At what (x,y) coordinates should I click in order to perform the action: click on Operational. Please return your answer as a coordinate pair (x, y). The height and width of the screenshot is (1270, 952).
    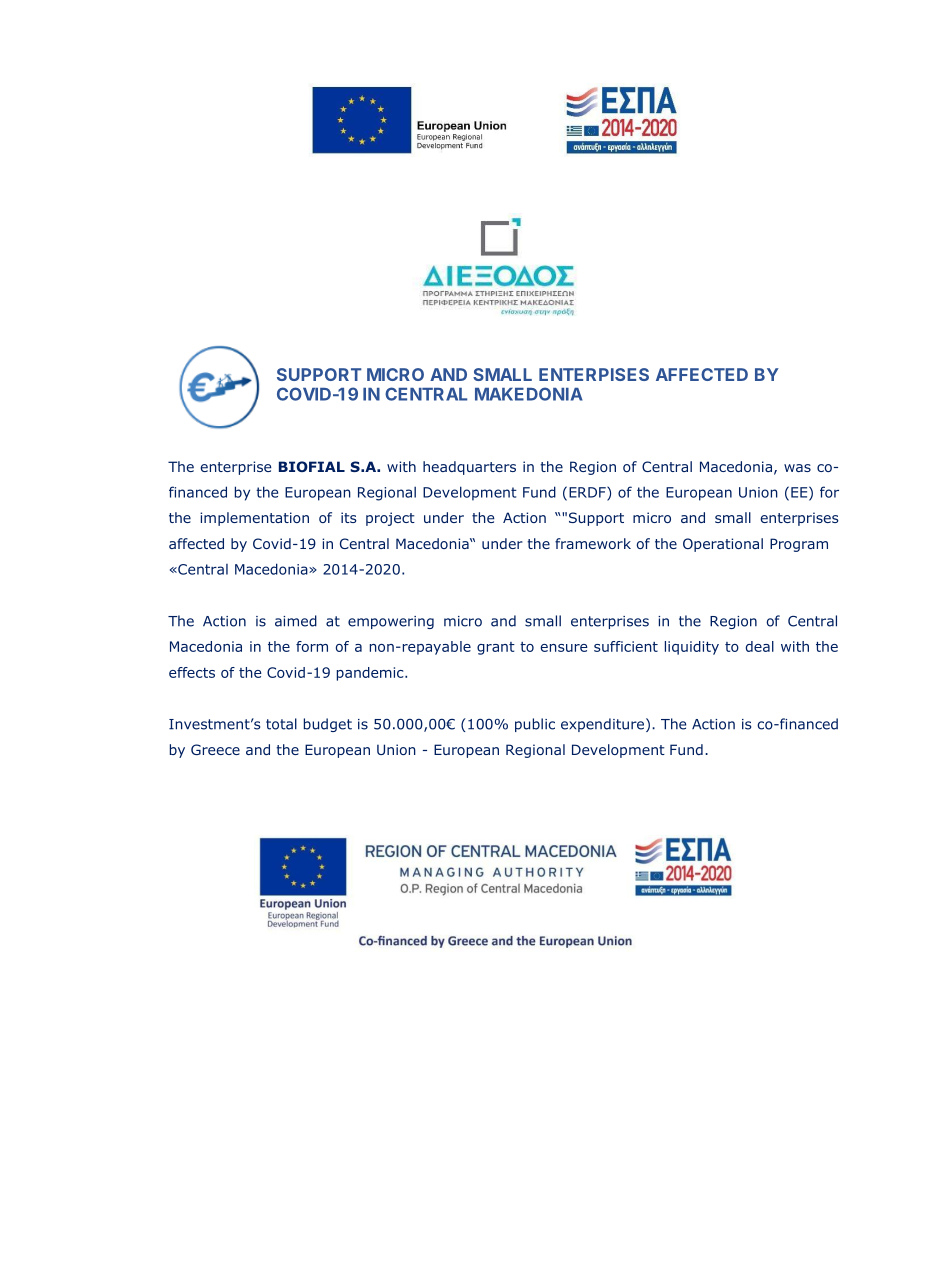
    Looking at the image, I should click on (723, 545).
